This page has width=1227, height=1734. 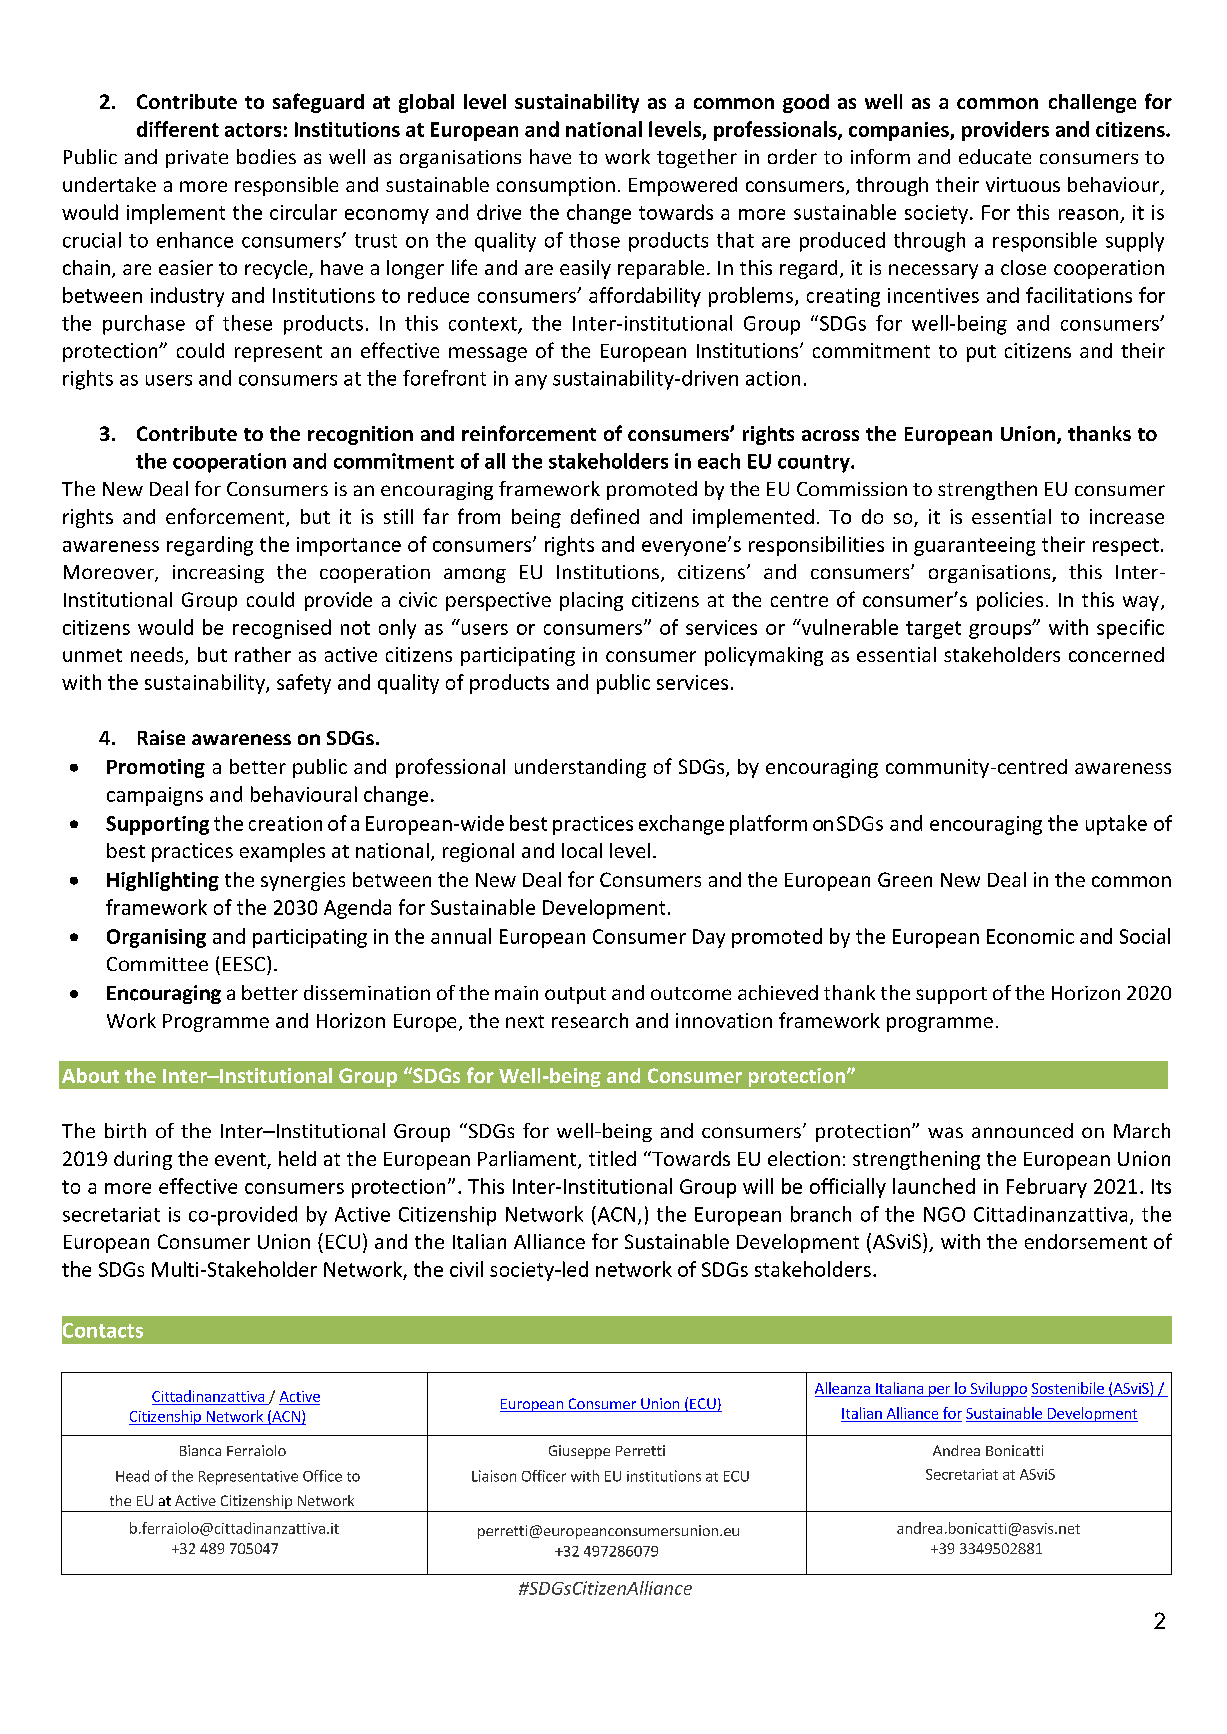 What do you see at coordinates (200, 1450) in the page?
I see `Bianca` at bounding box center [200, 1450].
